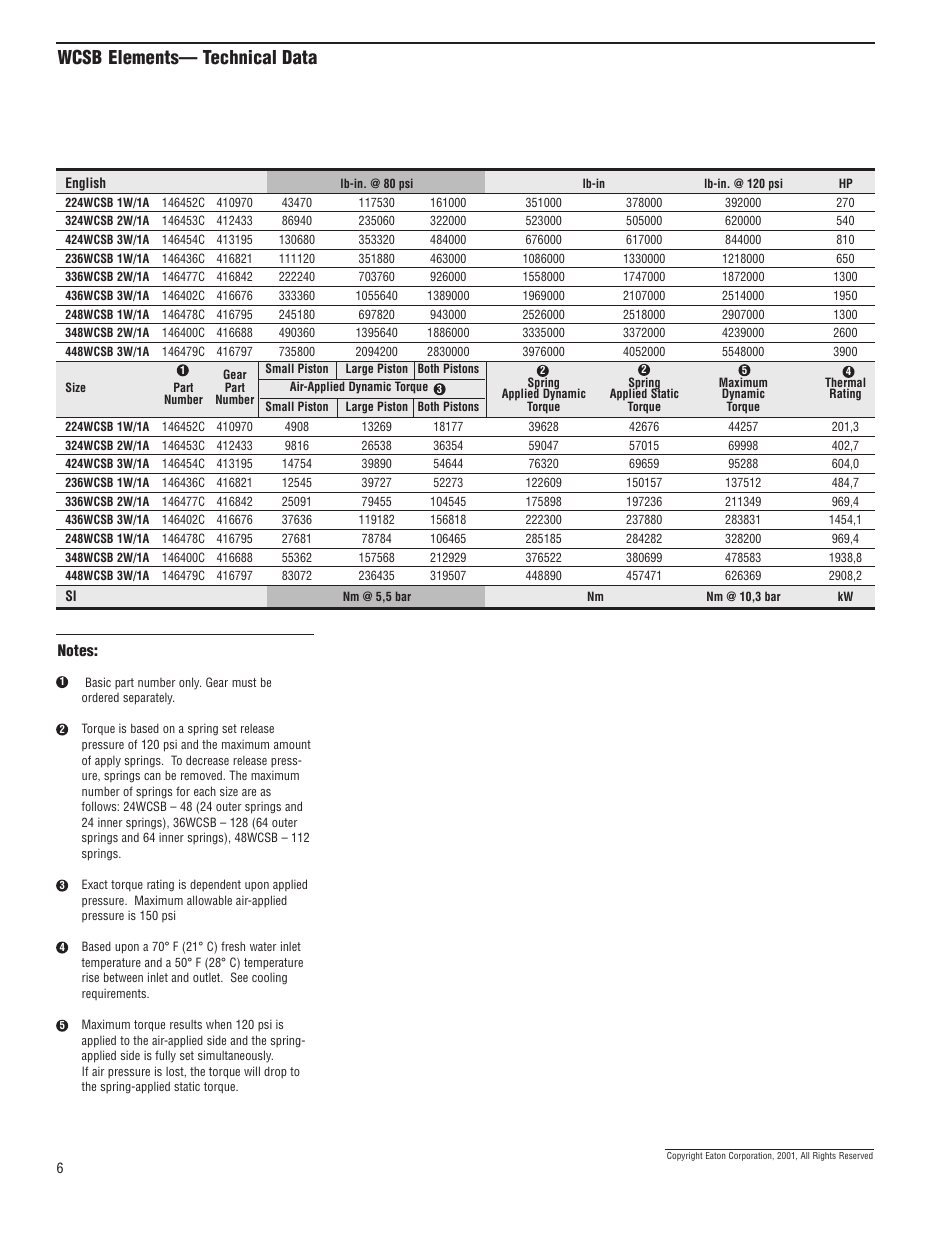 This screenshot has height=1233, width=952. I want to click on Data, so click(300, 57).
